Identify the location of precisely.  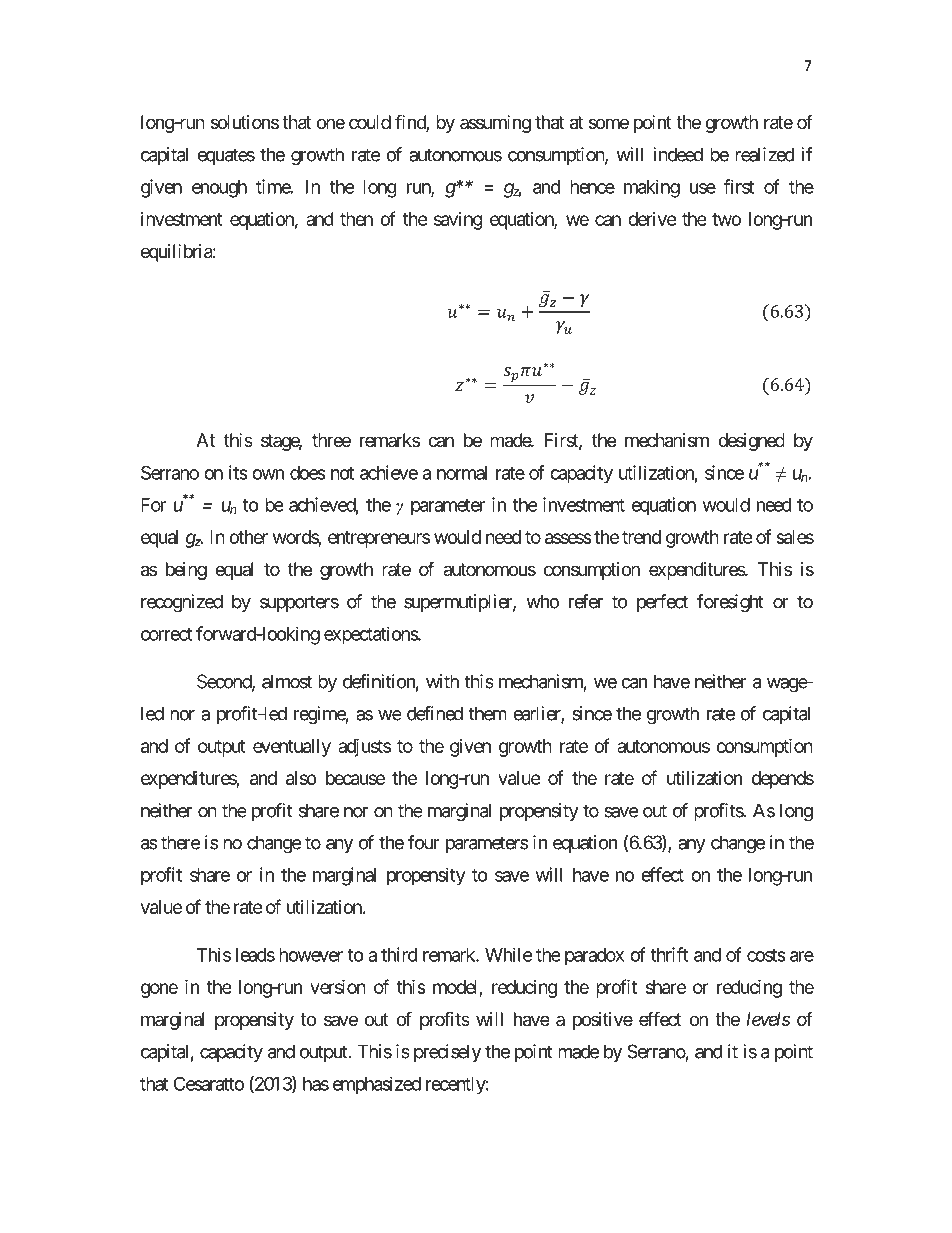
(447, 1053).
